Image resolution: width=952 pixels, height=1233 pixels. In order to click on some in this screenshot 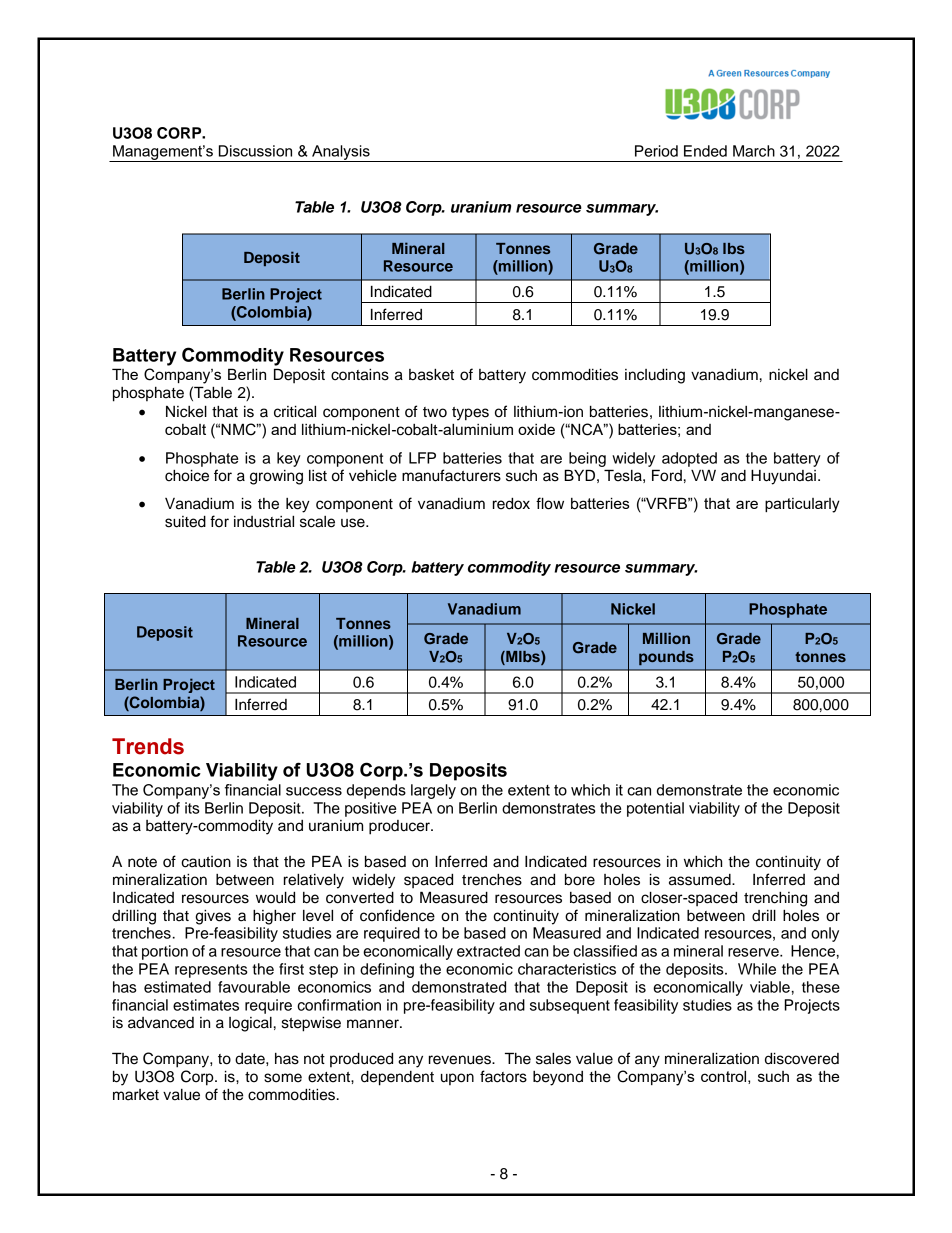, I will do `click(283, 1078)`.
